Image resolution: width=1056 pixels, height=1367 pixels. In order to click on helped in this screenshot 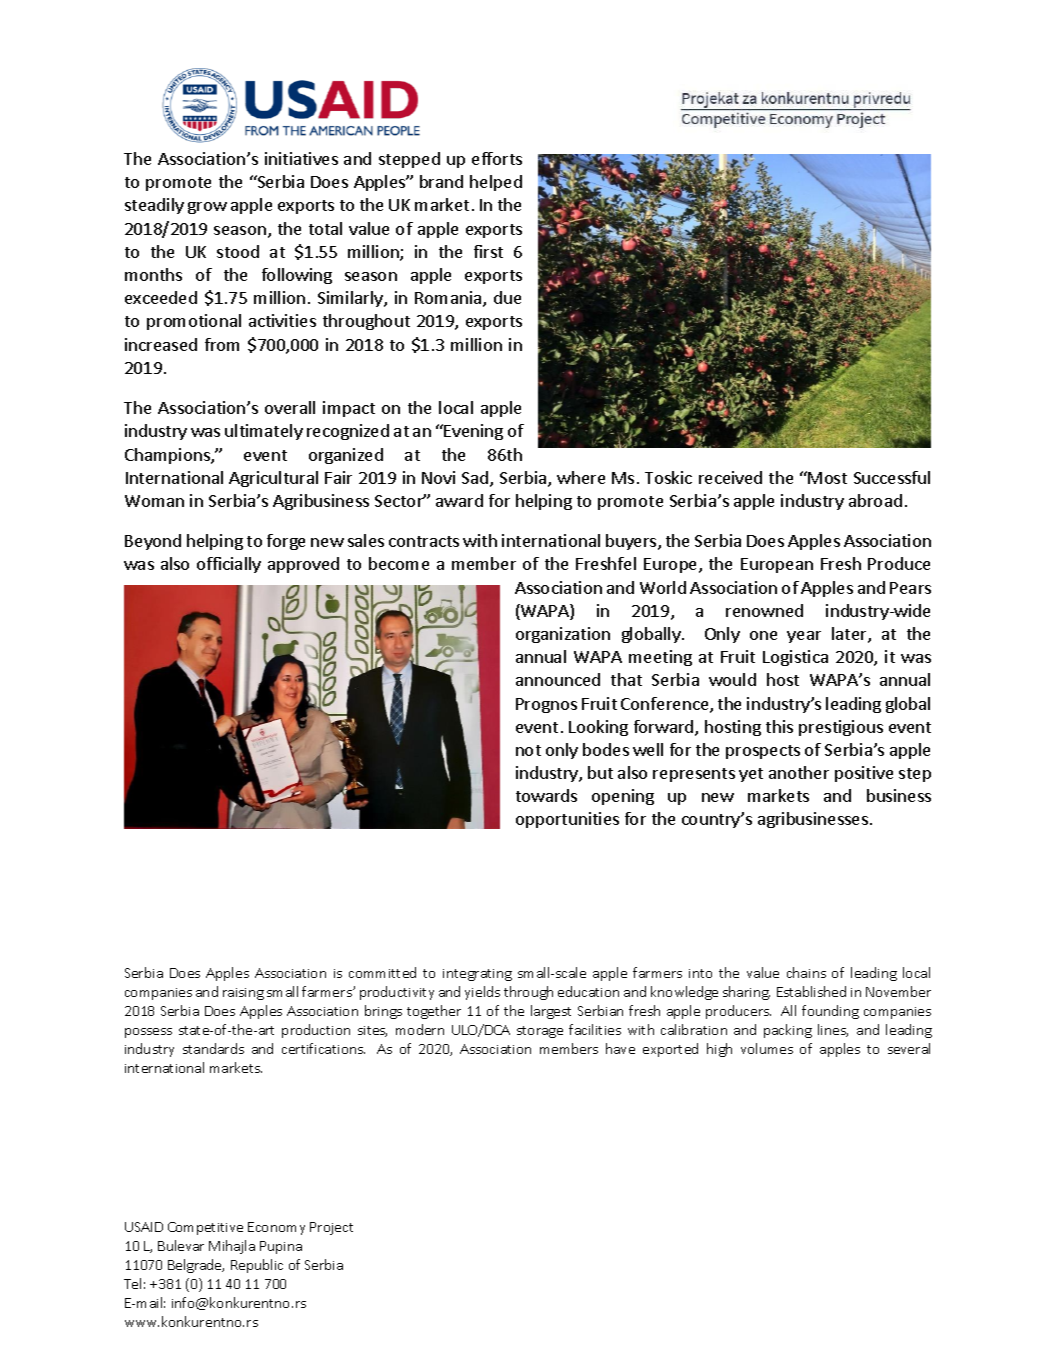, I will do `click(496, 183)`.
